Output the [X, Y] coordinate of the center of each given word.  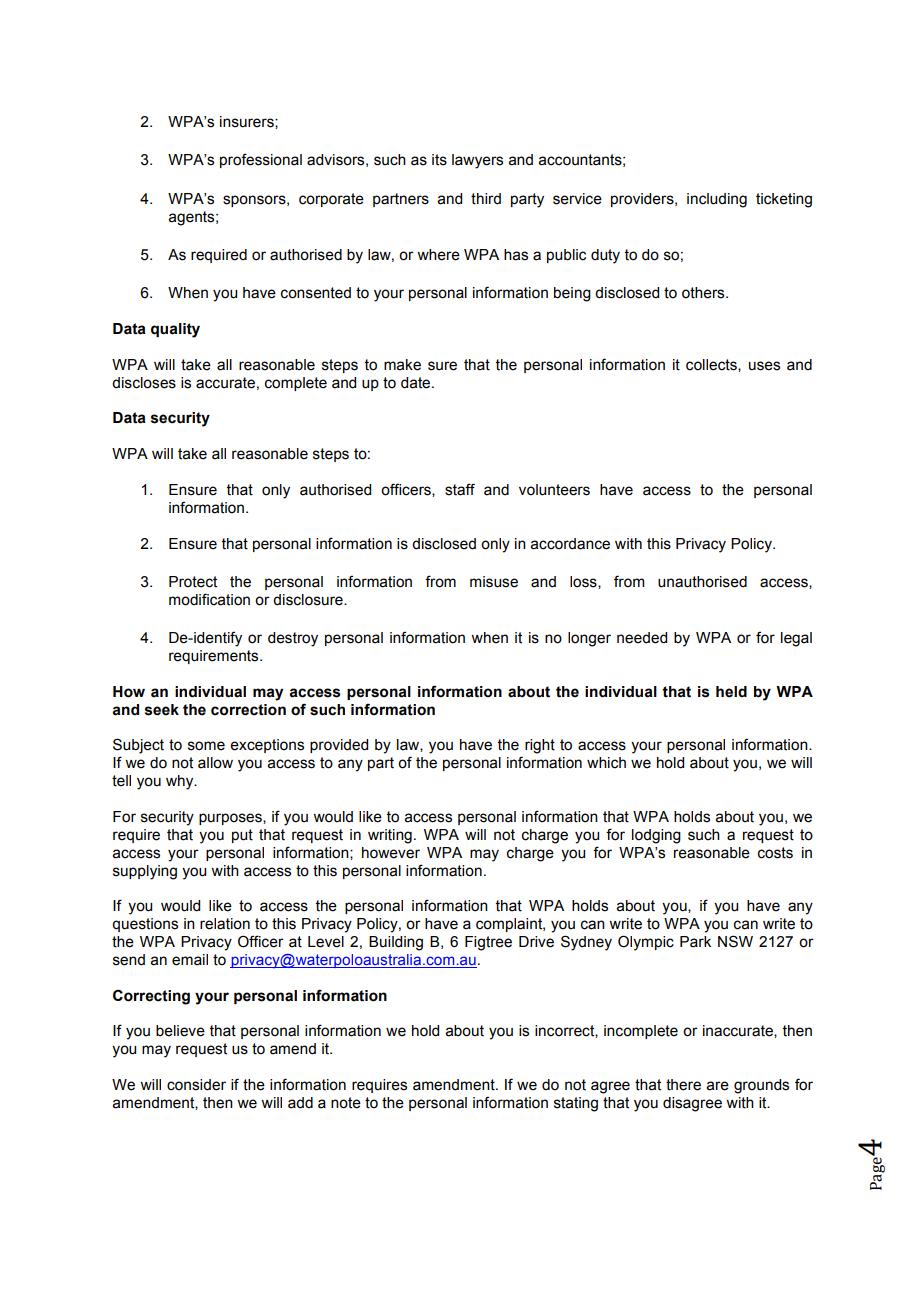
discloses [144, 383]
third [486, 199]
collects [712, 365]
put [242, 836]
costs [775, 853]
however [391, 853]
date [417, 383]
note [346, 1103]
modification [209, 599]
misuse [494, 582]
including [717, 200]
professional [261, 160]
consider [196, 1085]
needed [642, 638]
